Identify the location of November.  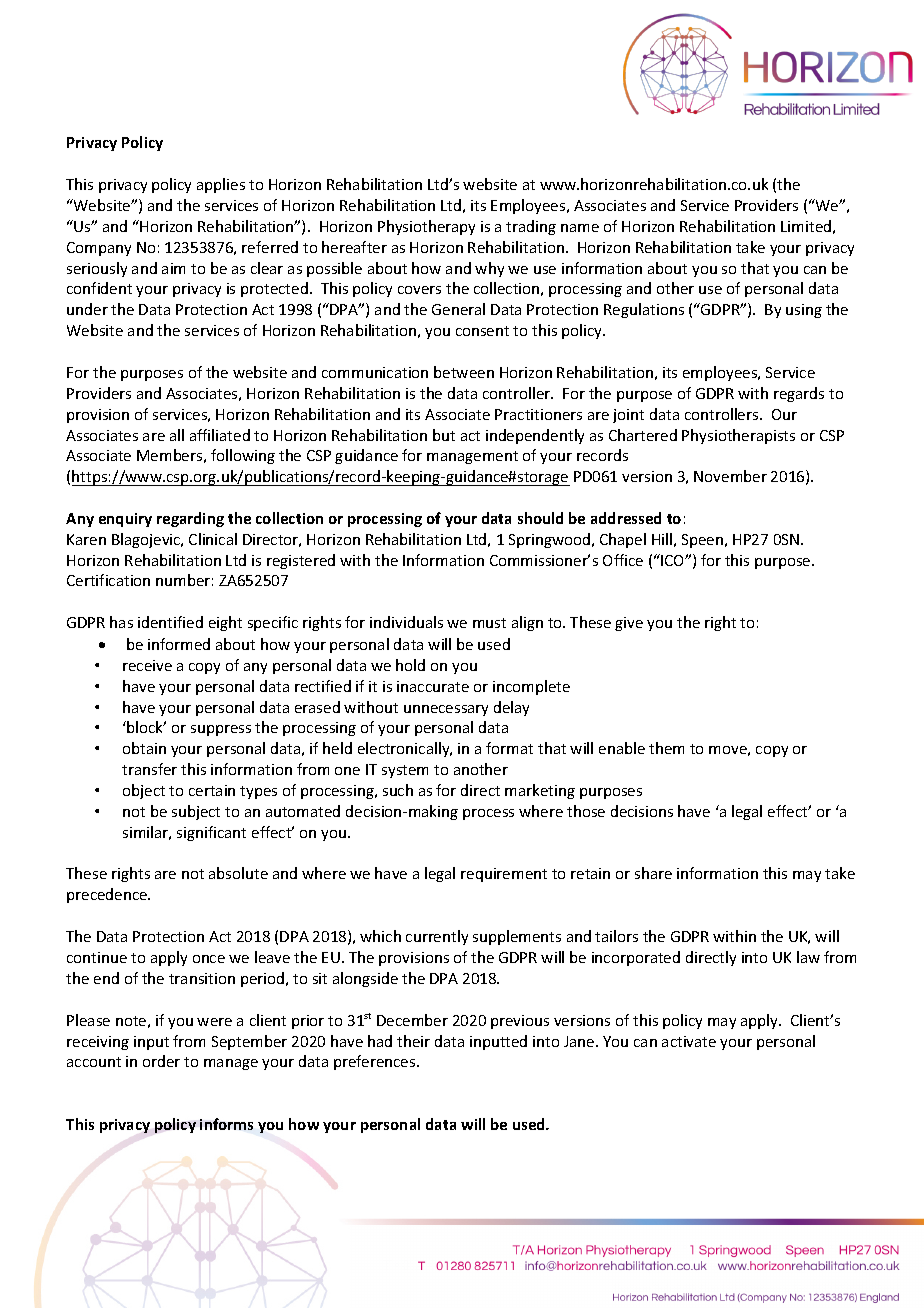
(730, 476).
